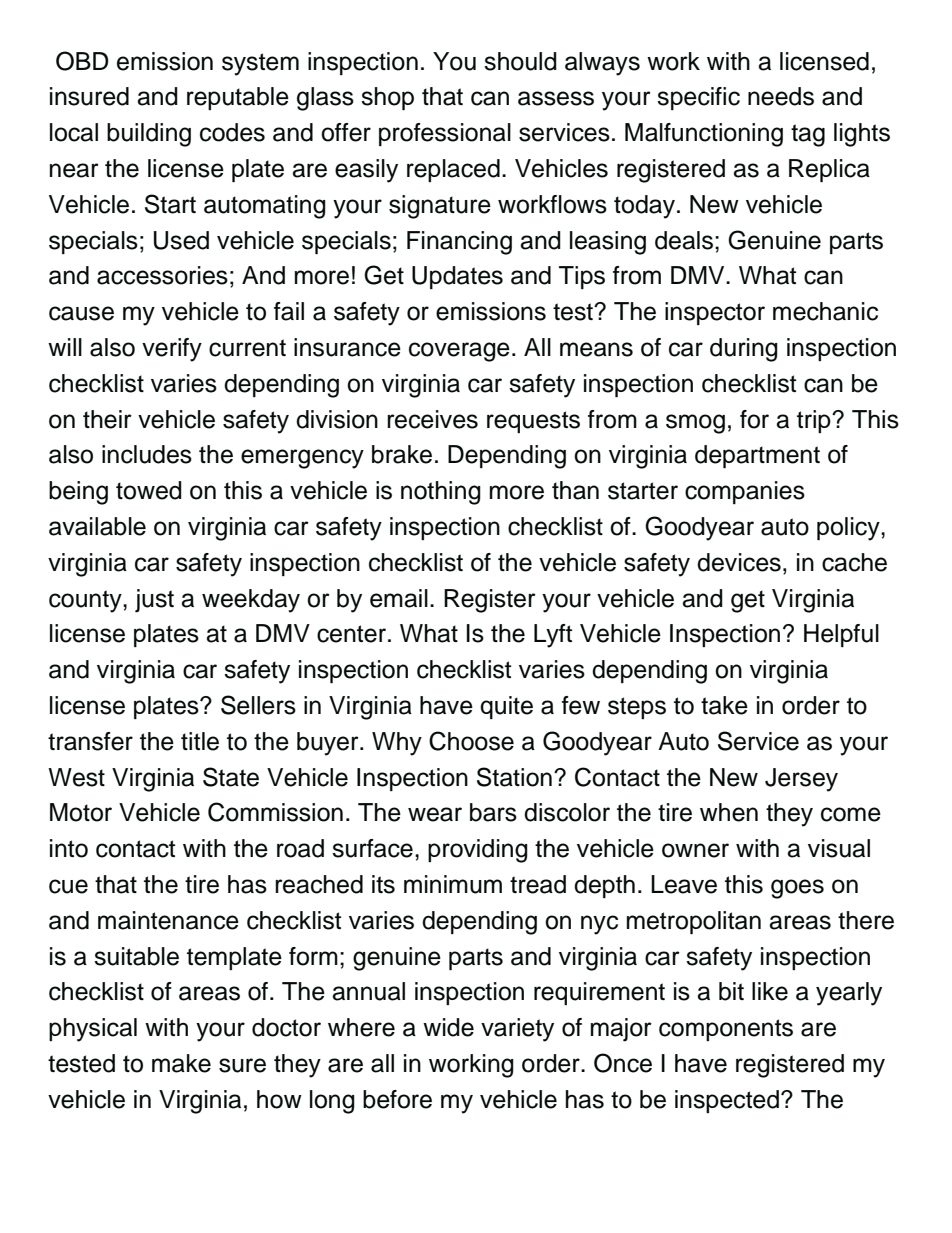 The height and width of the screenshot is (1233, 952). What do you see at coordinates (781, 96) in the screenshot?
I see `needs` at bounding box center [781, 96].
